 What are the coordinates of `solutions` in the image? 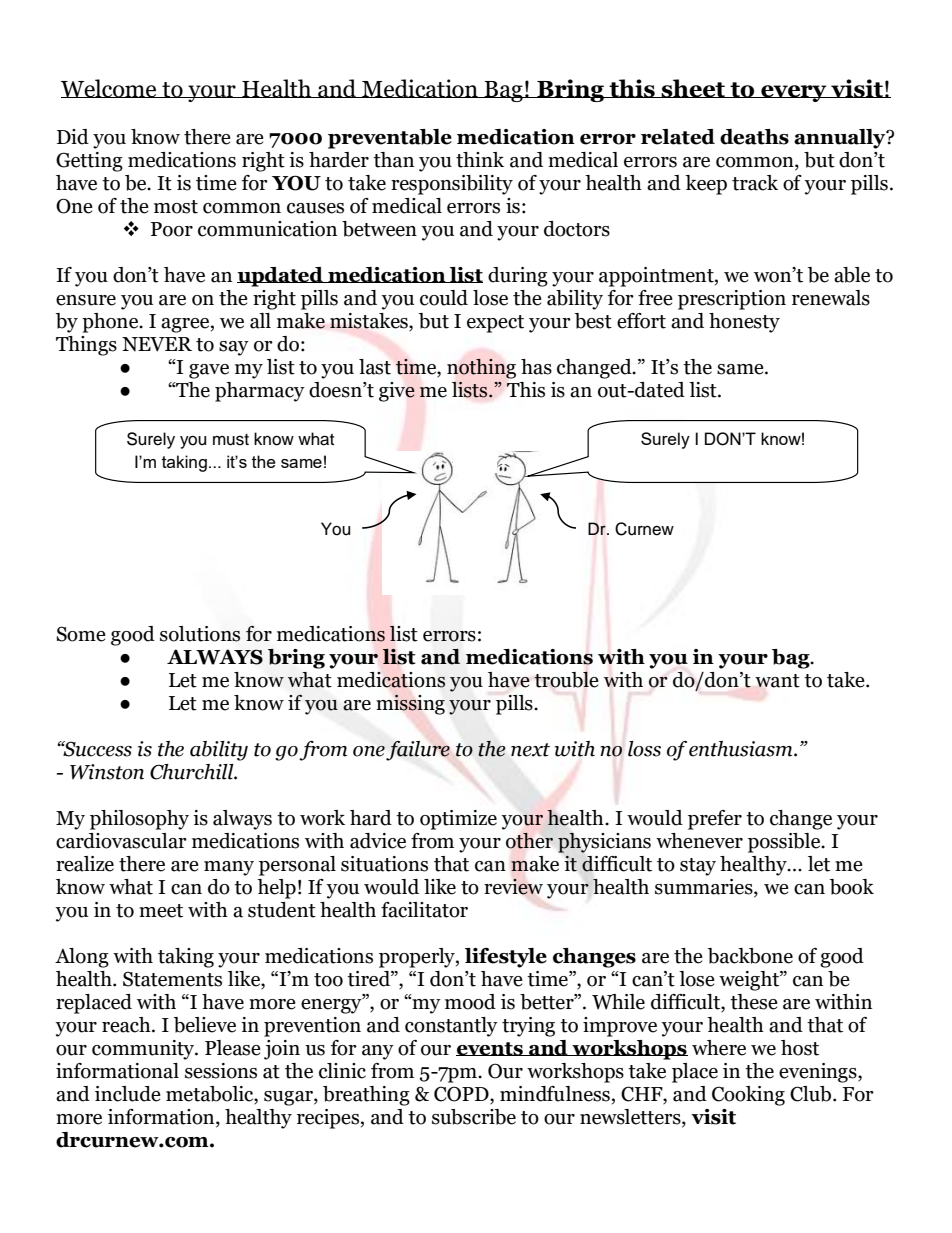 It's located at (200, 634).
